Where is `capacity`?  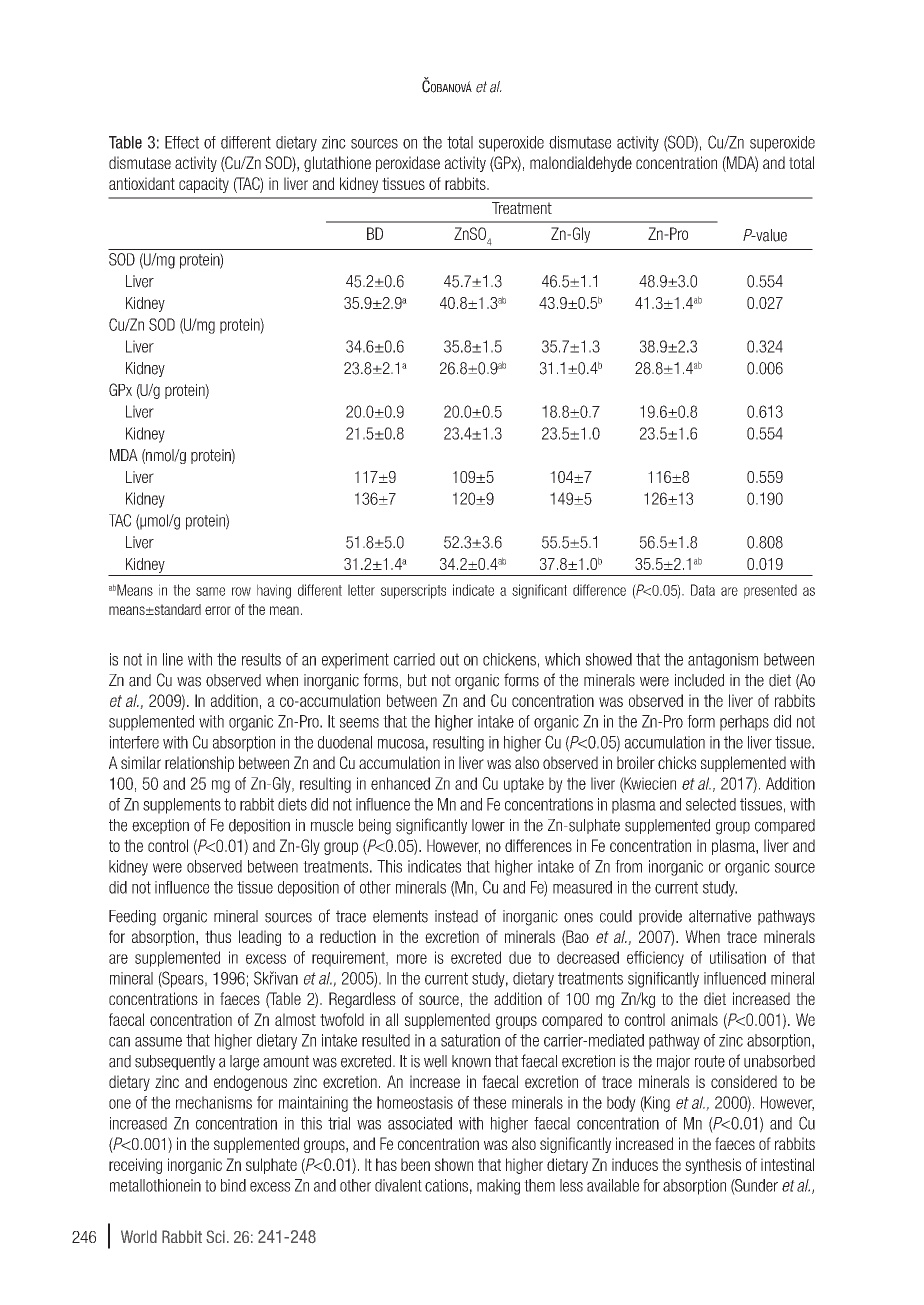
capacity is located at coordinates (204, 185).
